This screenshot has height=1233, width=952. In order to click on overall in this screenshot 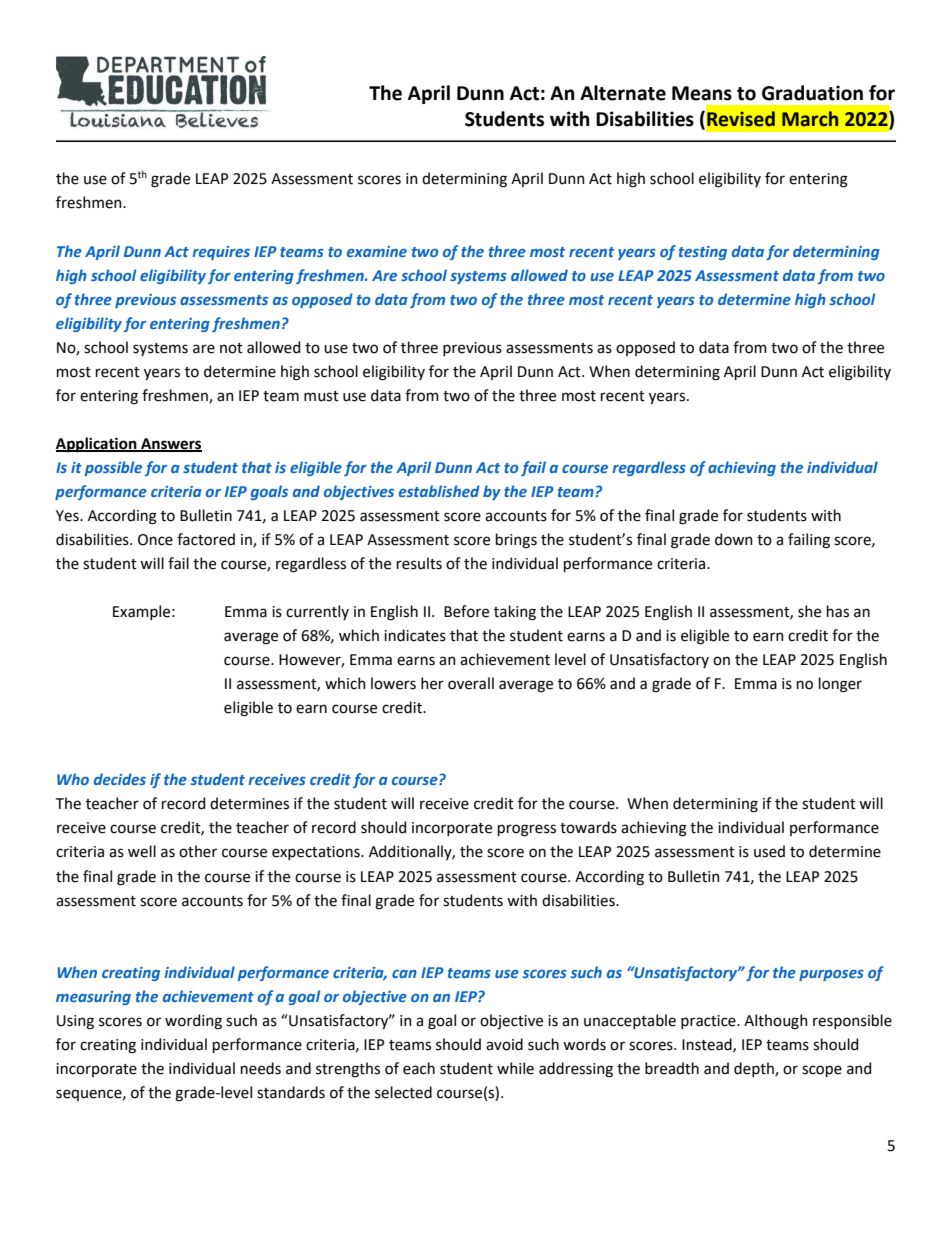, I will do `click(471, 683)`.
